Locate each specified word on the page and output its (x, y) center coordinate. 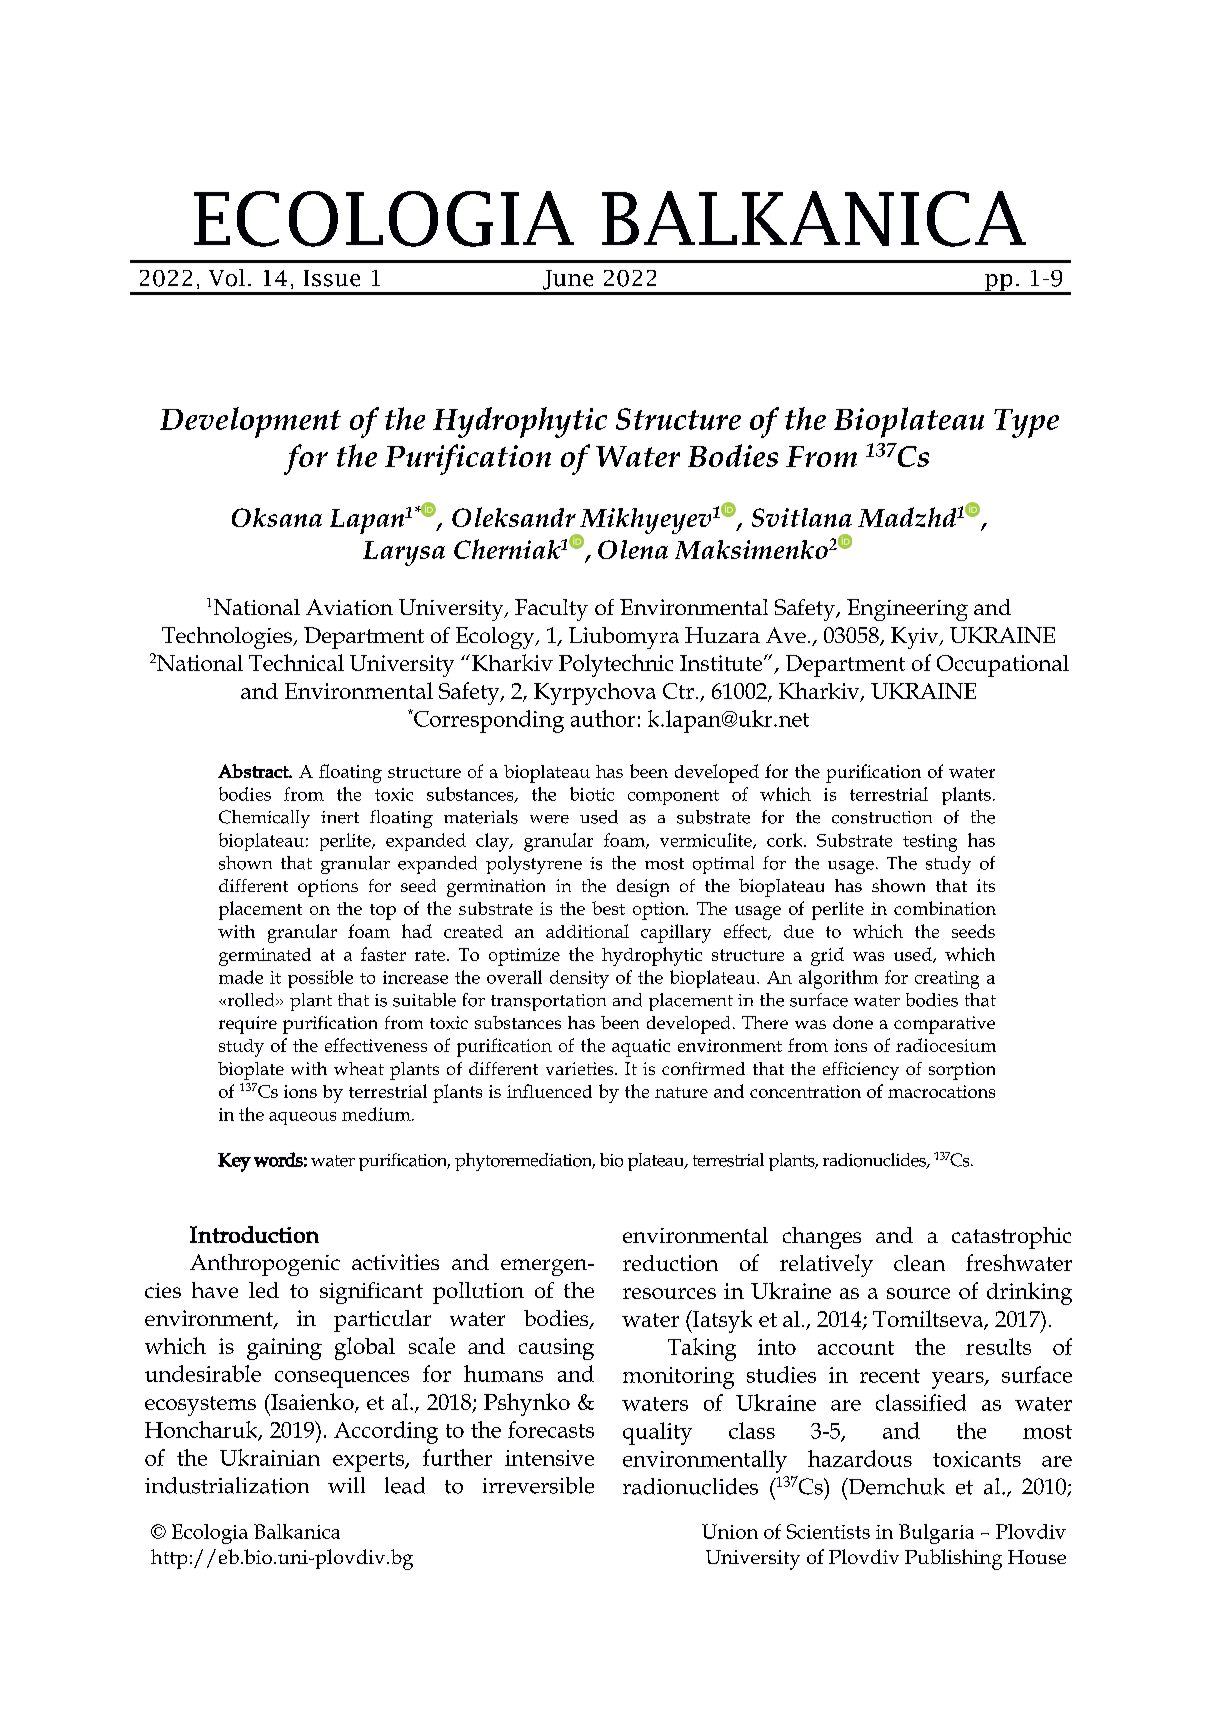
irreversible (538, 1485)
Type (1026, 423)
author (603, 718)
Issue (332, 278)
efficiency (861, 1071)
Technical (296, 662)
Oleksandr (514, 517)
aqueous (302, 1118)
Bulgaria (936, 1534)
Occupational (1003, 666)
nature (681, 1092)
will (346, 1485)
